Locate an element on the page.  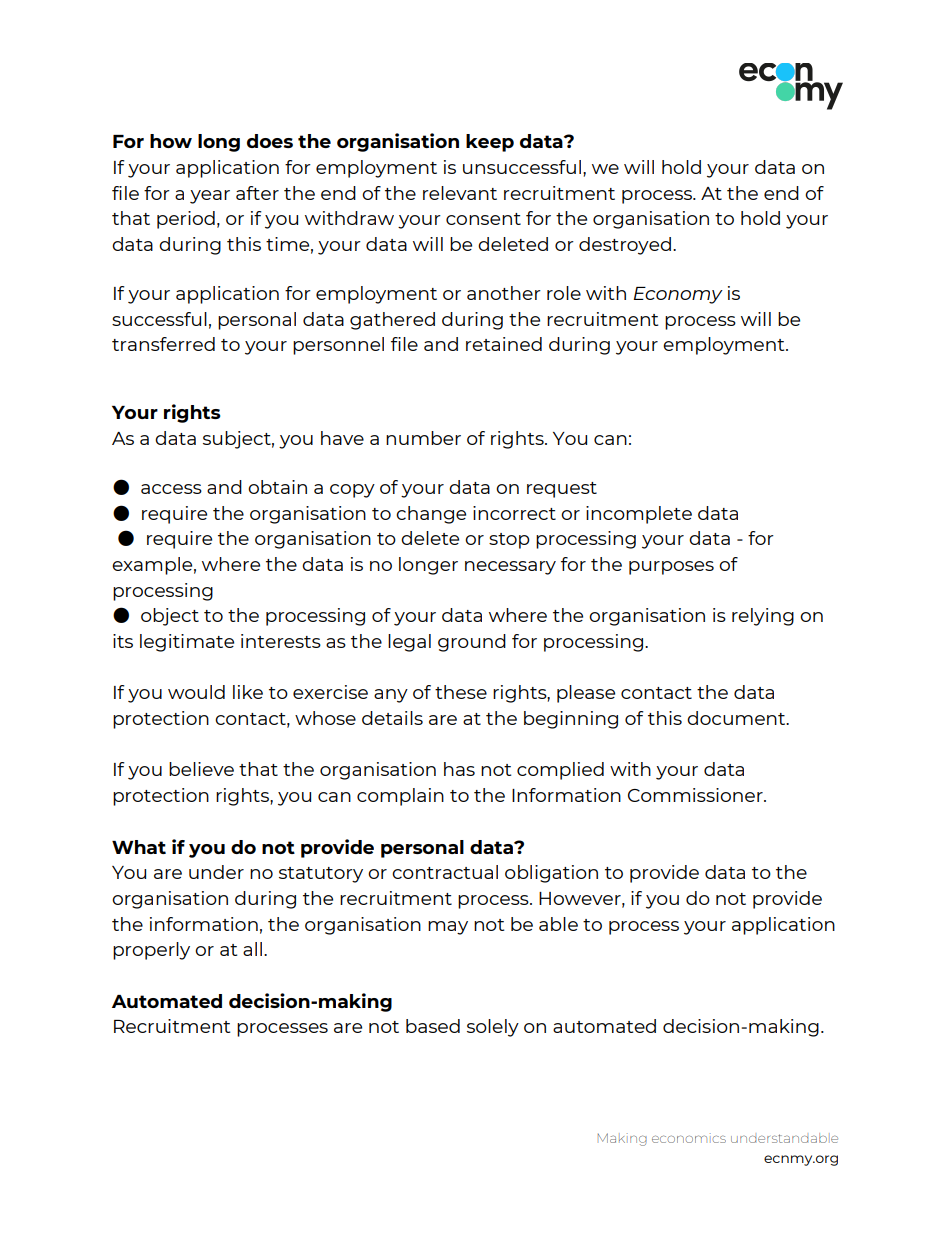
relevant is located at coordinates (460, 193).
